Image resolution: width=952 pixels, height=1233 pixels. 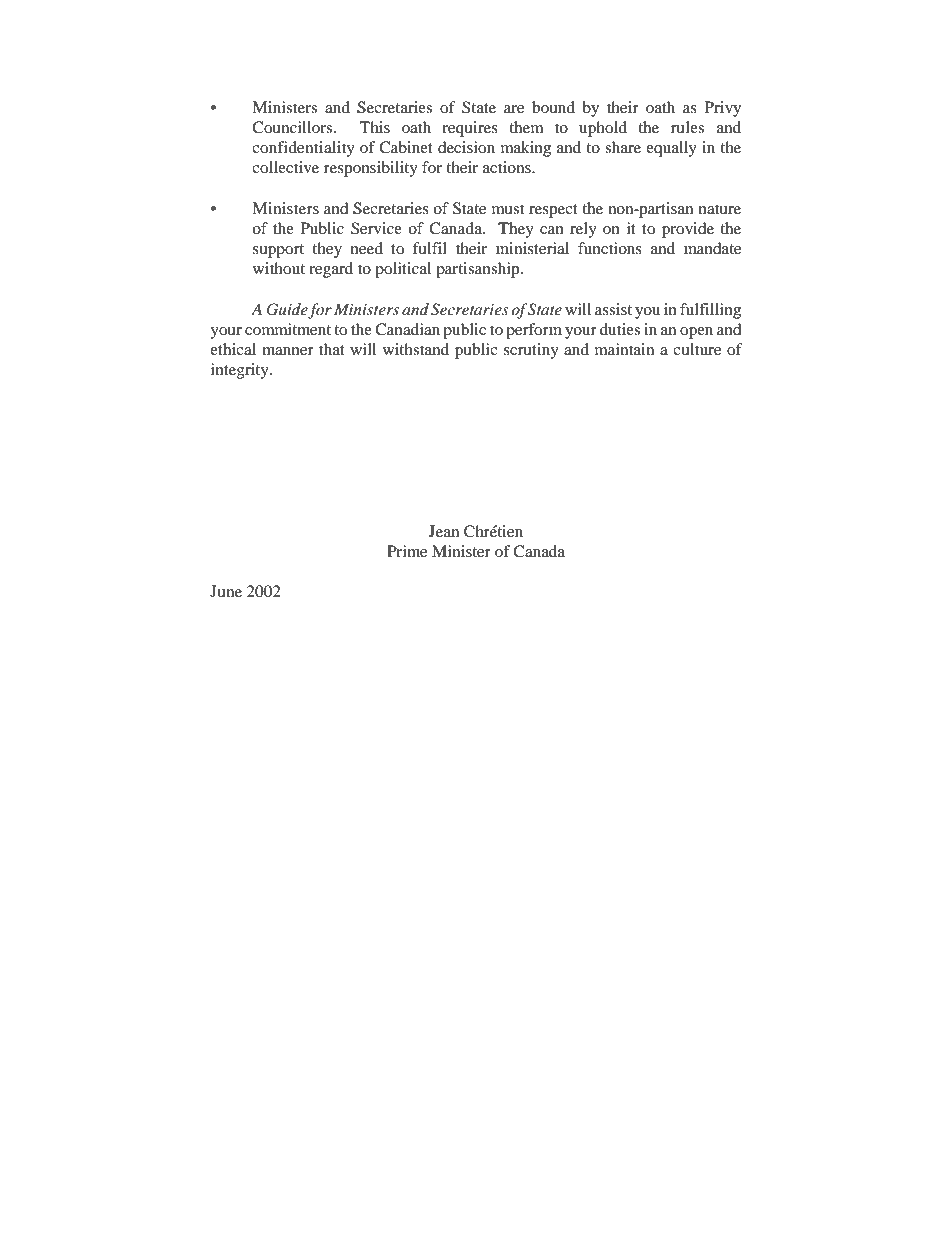 I want to click on integrity, so click(x=241, y=371).
